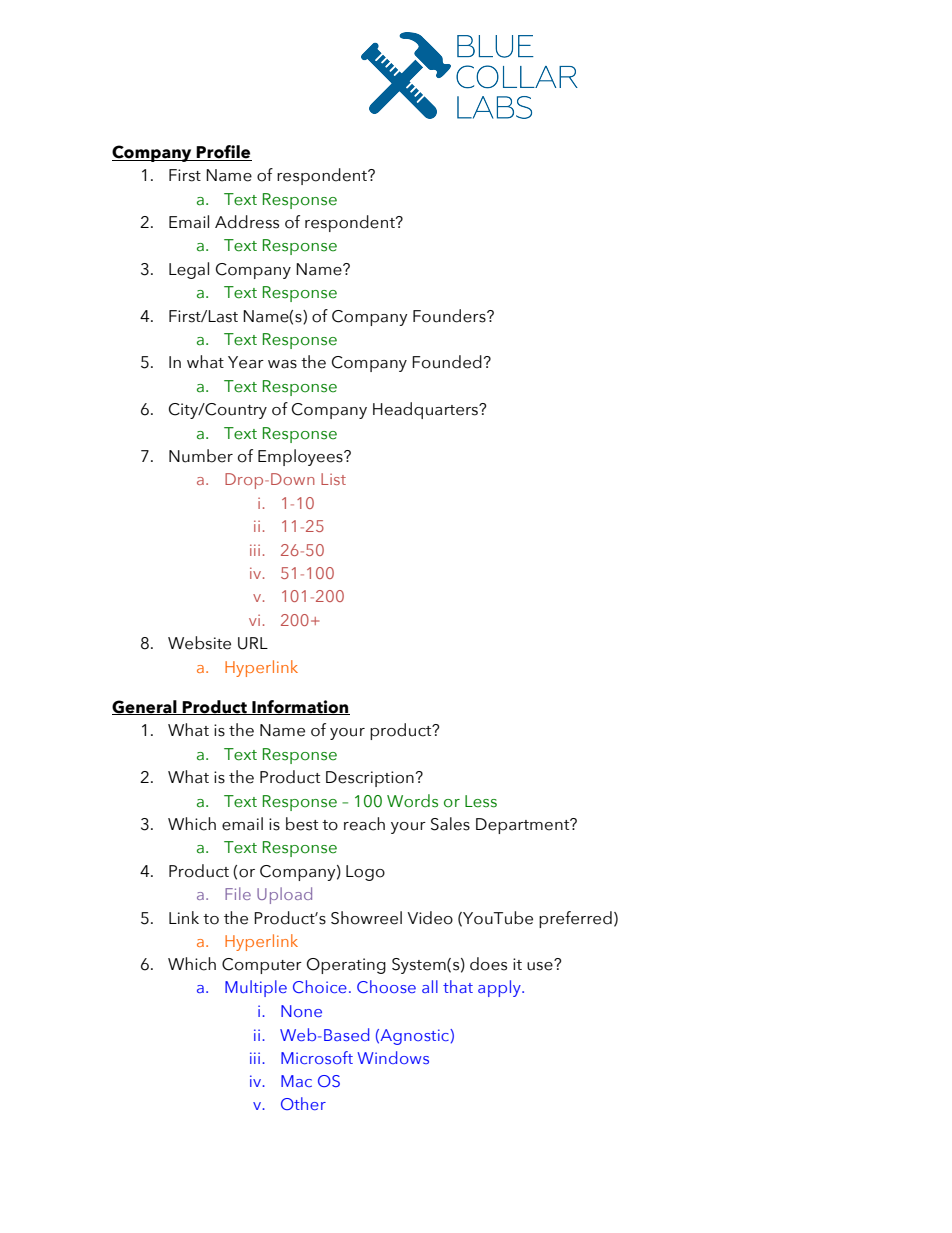  What do you see at coordinates (189, 270) in the screenshot?
I see `Legal` at bounding box center [189, 270].
